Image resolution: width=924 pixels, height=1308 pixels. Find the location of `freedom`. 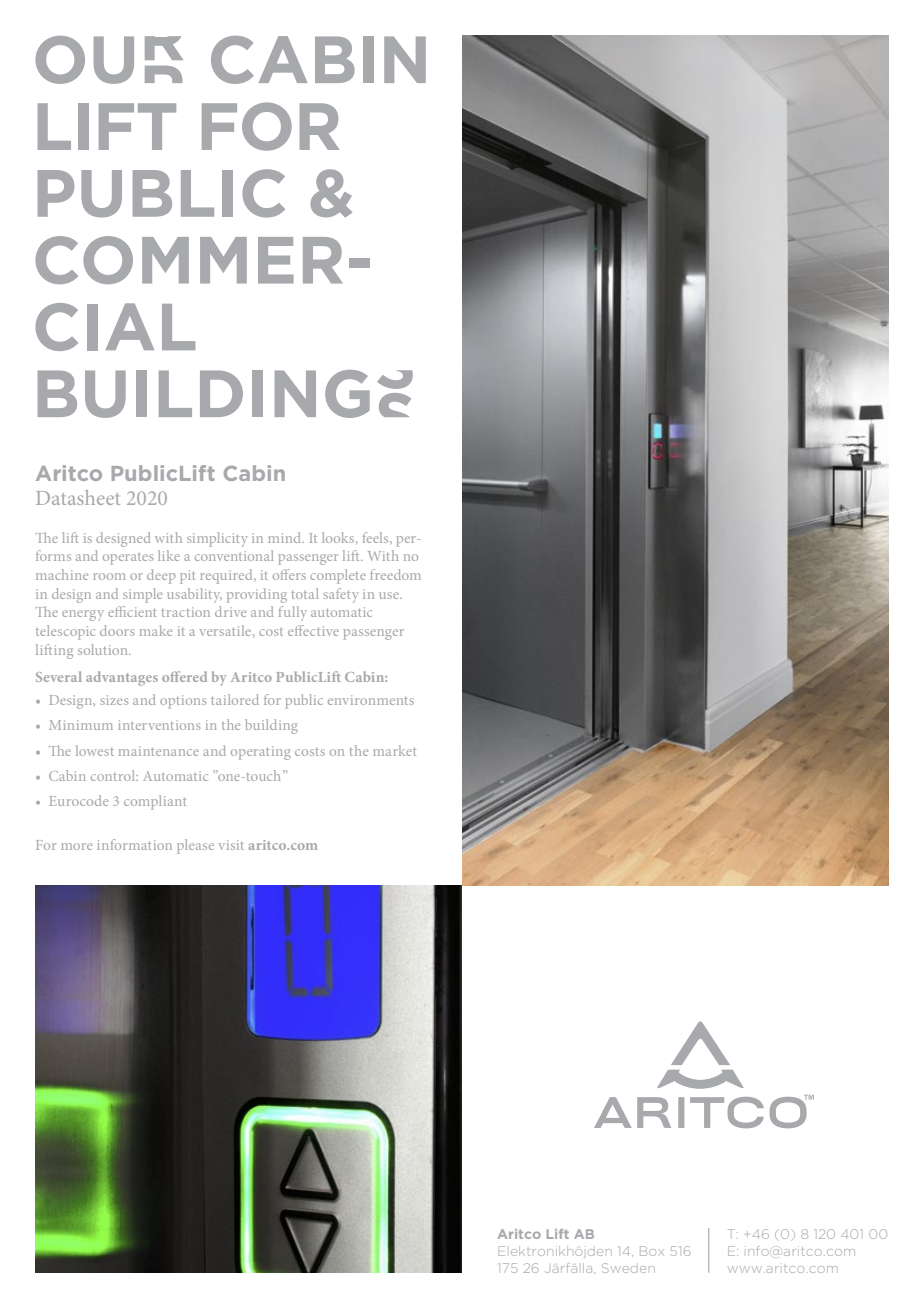

freedom is located at coordinates (395, 574).
